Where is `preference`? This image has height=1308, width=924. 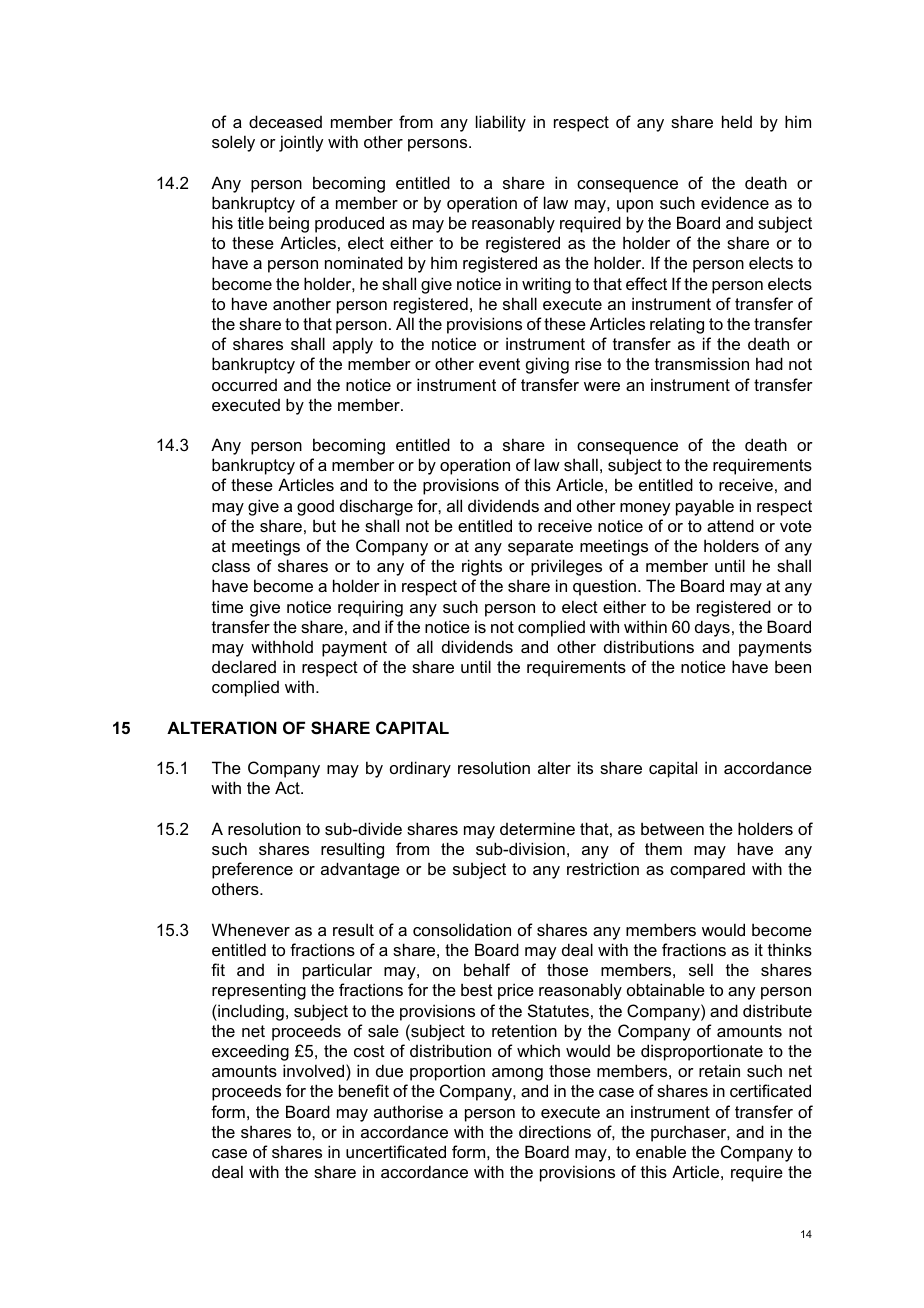
preference is located at coordinates (252, 870).
